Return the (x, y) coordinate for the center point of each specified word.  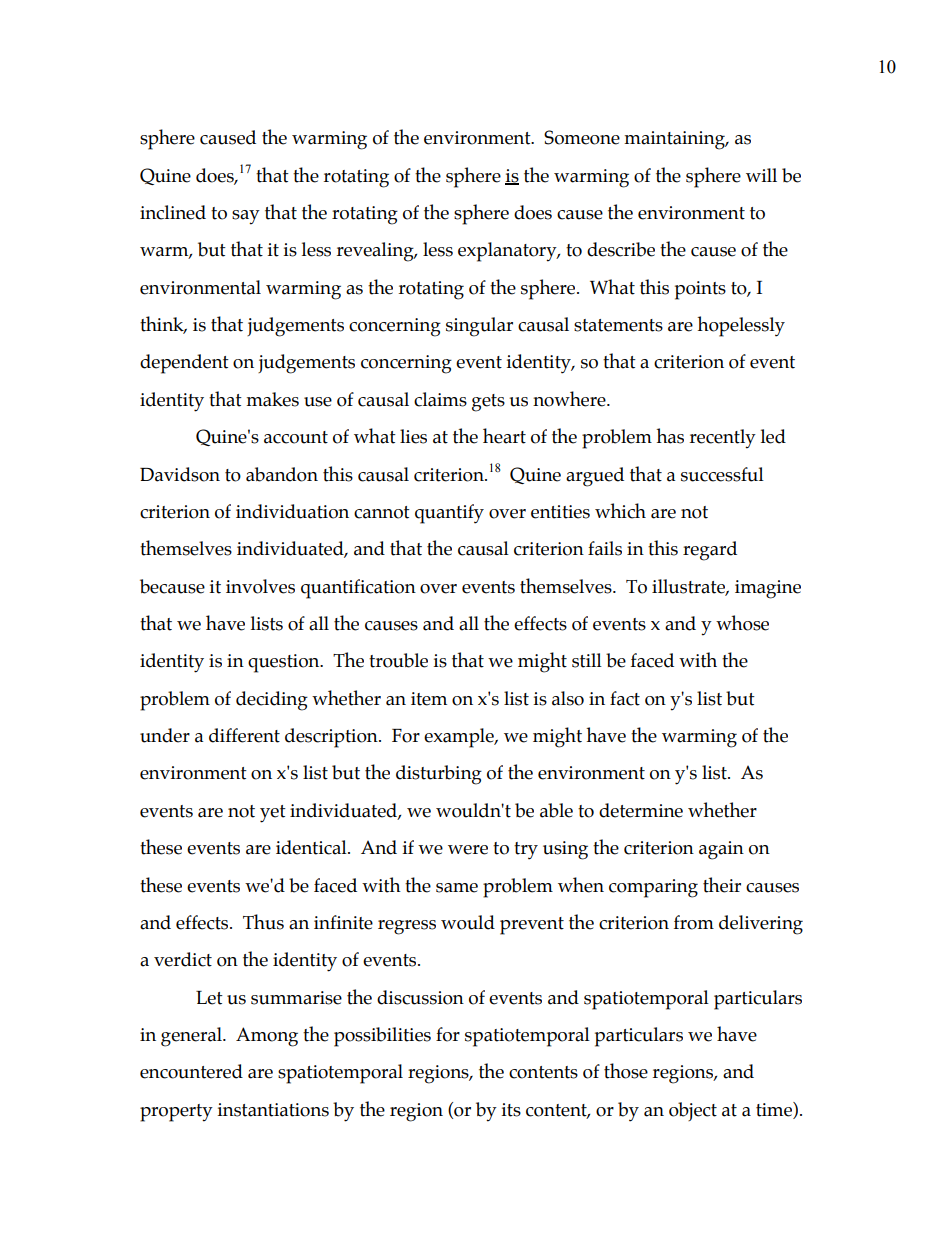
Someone (582, 137)
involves (260, 586)
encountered (191, 1071)
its (511, 1110)
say (246, 217)
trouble (398, 660)
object (693, 1111)
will (761, 175)
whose (742, 623)
